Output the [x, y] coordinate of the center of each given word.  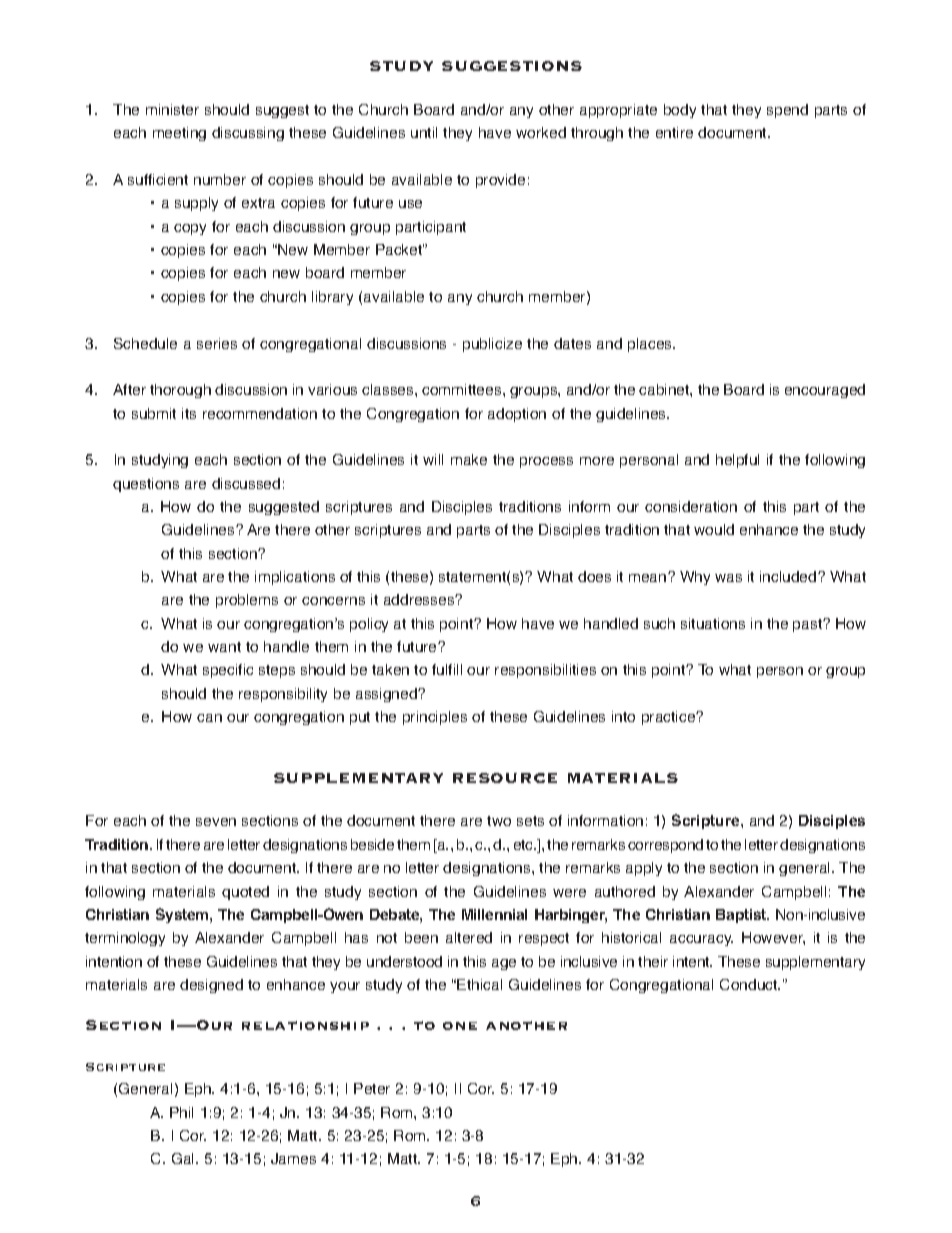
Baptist [742, 916]
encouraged [825, 391]
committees [463, 389]
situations [713, 623]
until [424, 132]
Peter [372, 1088]
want [224, 647]
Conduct [750, 984]
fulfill [447, 669]
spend [787, 111]
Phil [181, 1112]
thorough [180, 391]
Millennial [494, 914]
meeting [179, 134]
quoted [245, 893]
